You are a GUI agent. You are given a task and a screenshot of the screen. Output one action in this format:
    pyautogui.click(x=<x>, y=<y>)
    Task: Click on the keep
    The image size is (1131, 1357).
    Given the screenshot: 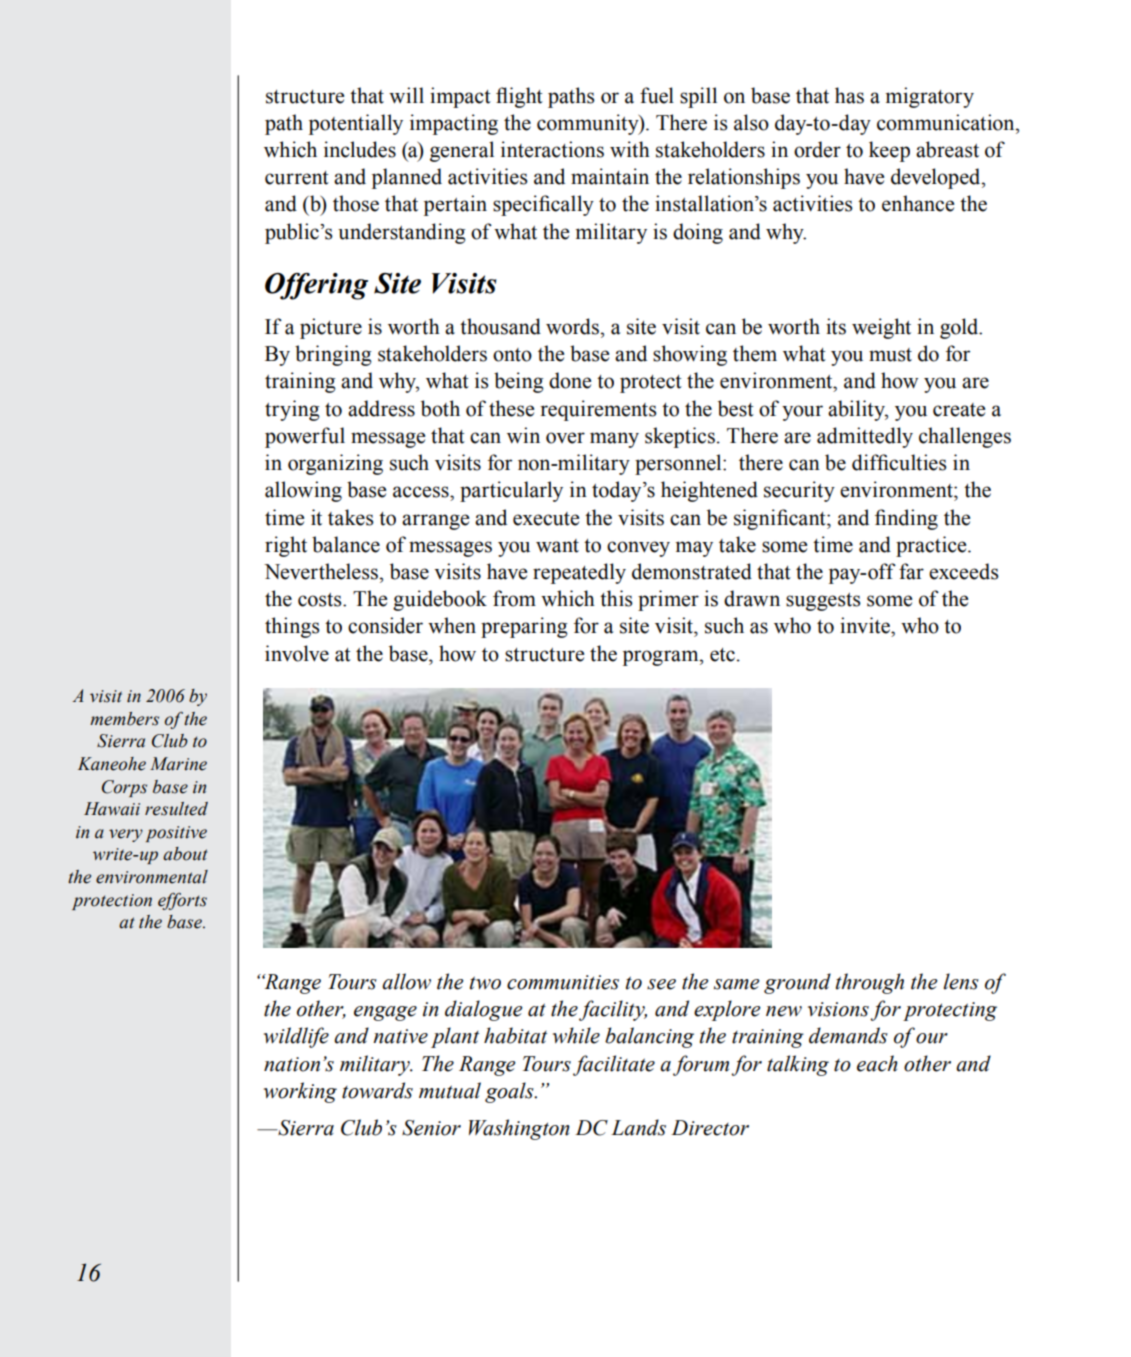 What is the action you would take?
    pyautogui.click(x=889, y=151)
